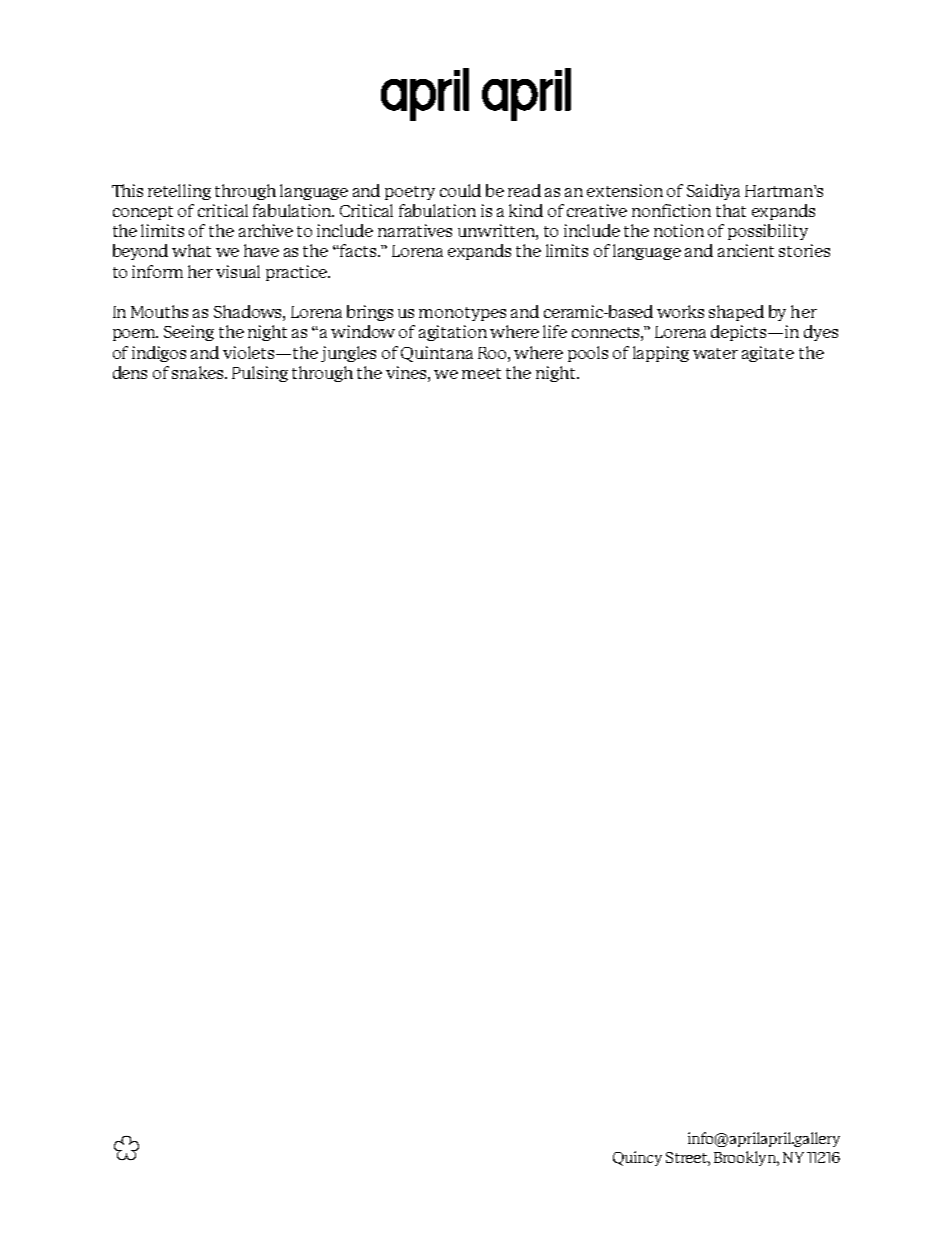 The height and width of the screenshot is (1233, 952). I want to click on agitate, so click(768, 354).
